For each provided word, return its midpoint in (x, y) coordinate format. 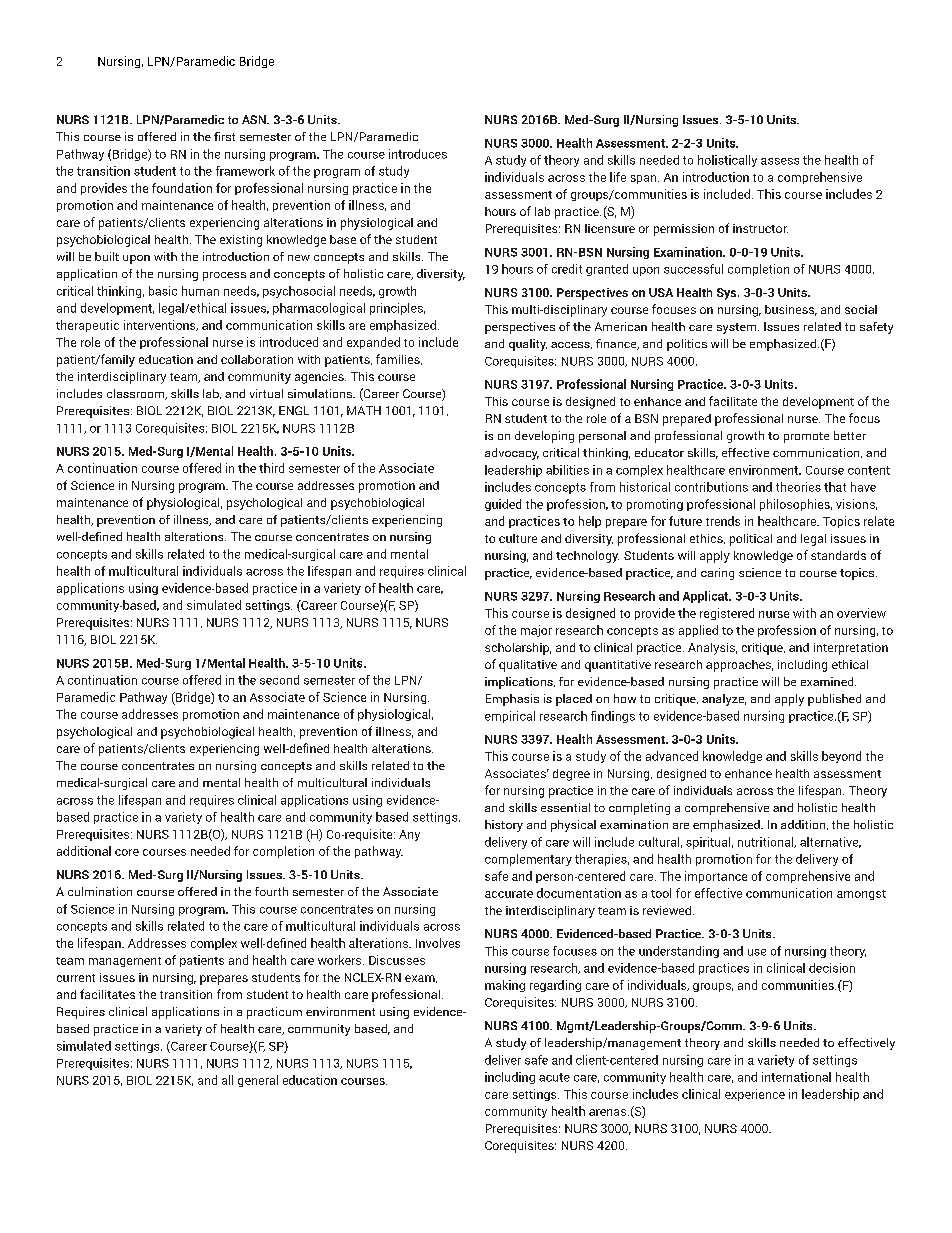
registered (727, 614)
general (258, 1081)
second (279, 680)
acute (554, 1077)
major (536, 631)
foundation (182, 188)
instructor (760, 228)
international (796, 1077)
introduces (418, 154)
